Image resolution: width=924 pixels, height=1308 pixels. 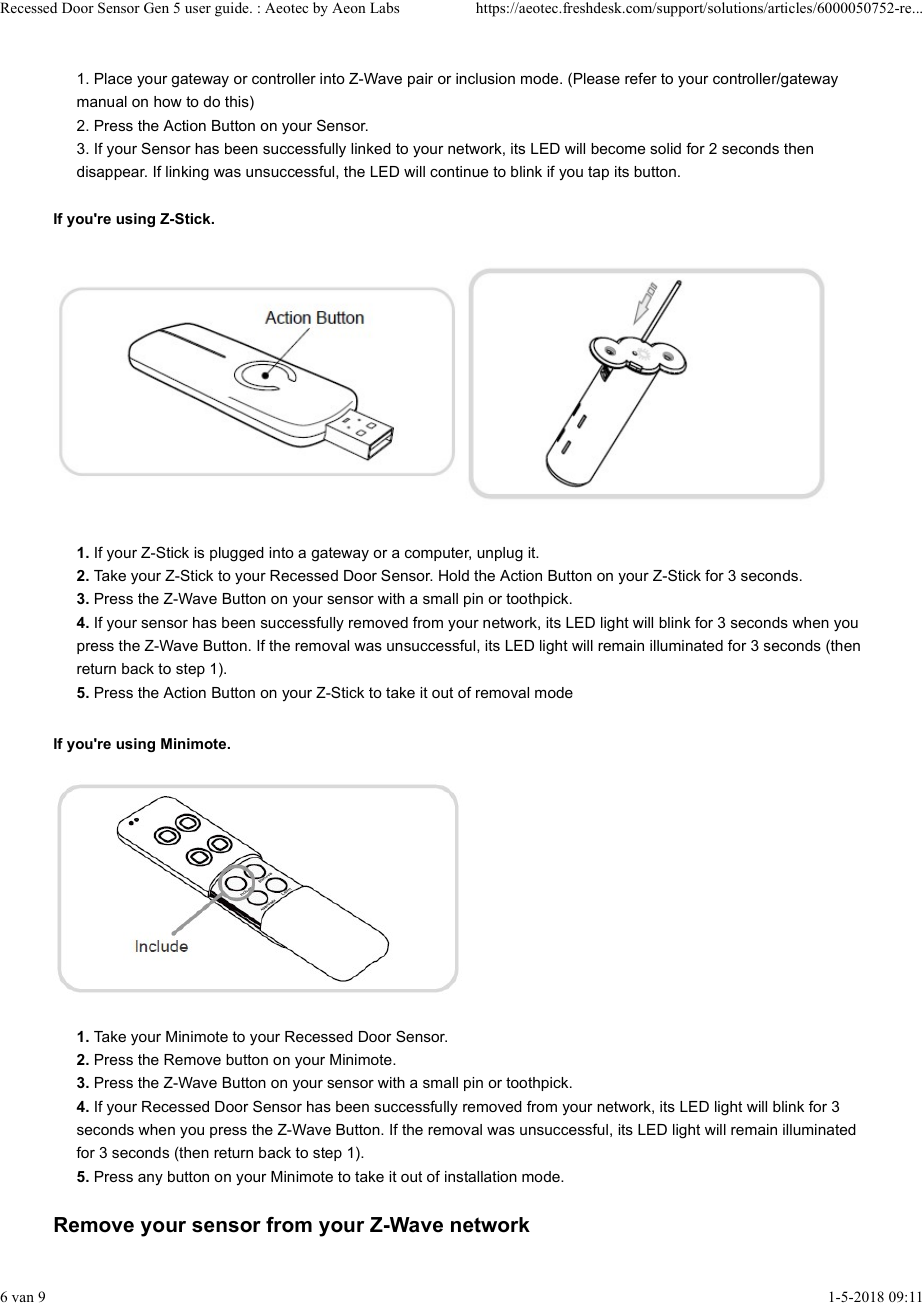 I want to click on plugged, so click(x=237, y=554).
